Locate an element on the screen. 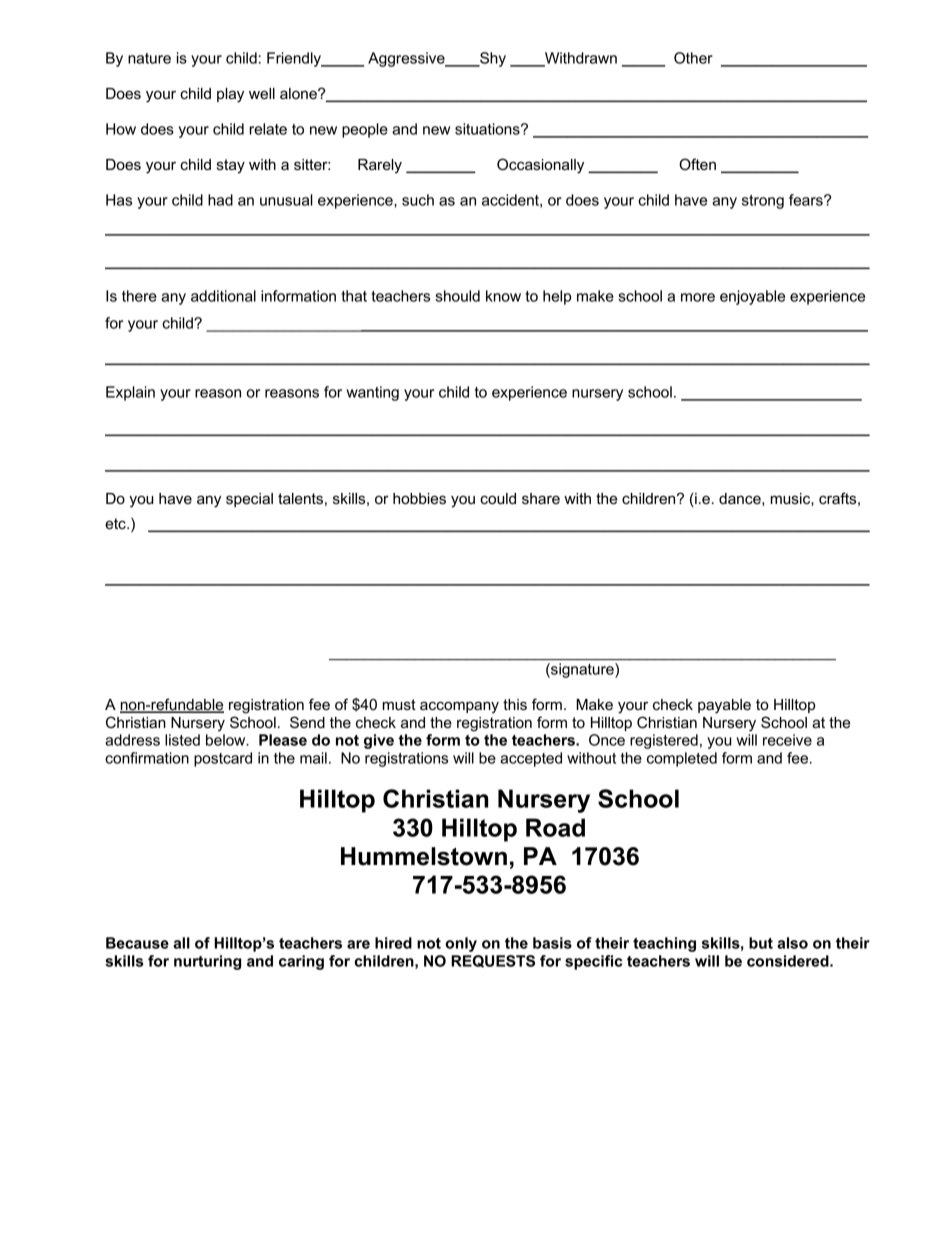 This screenshot has height=1233, width=952. only is located at coordinates (461, 944).
